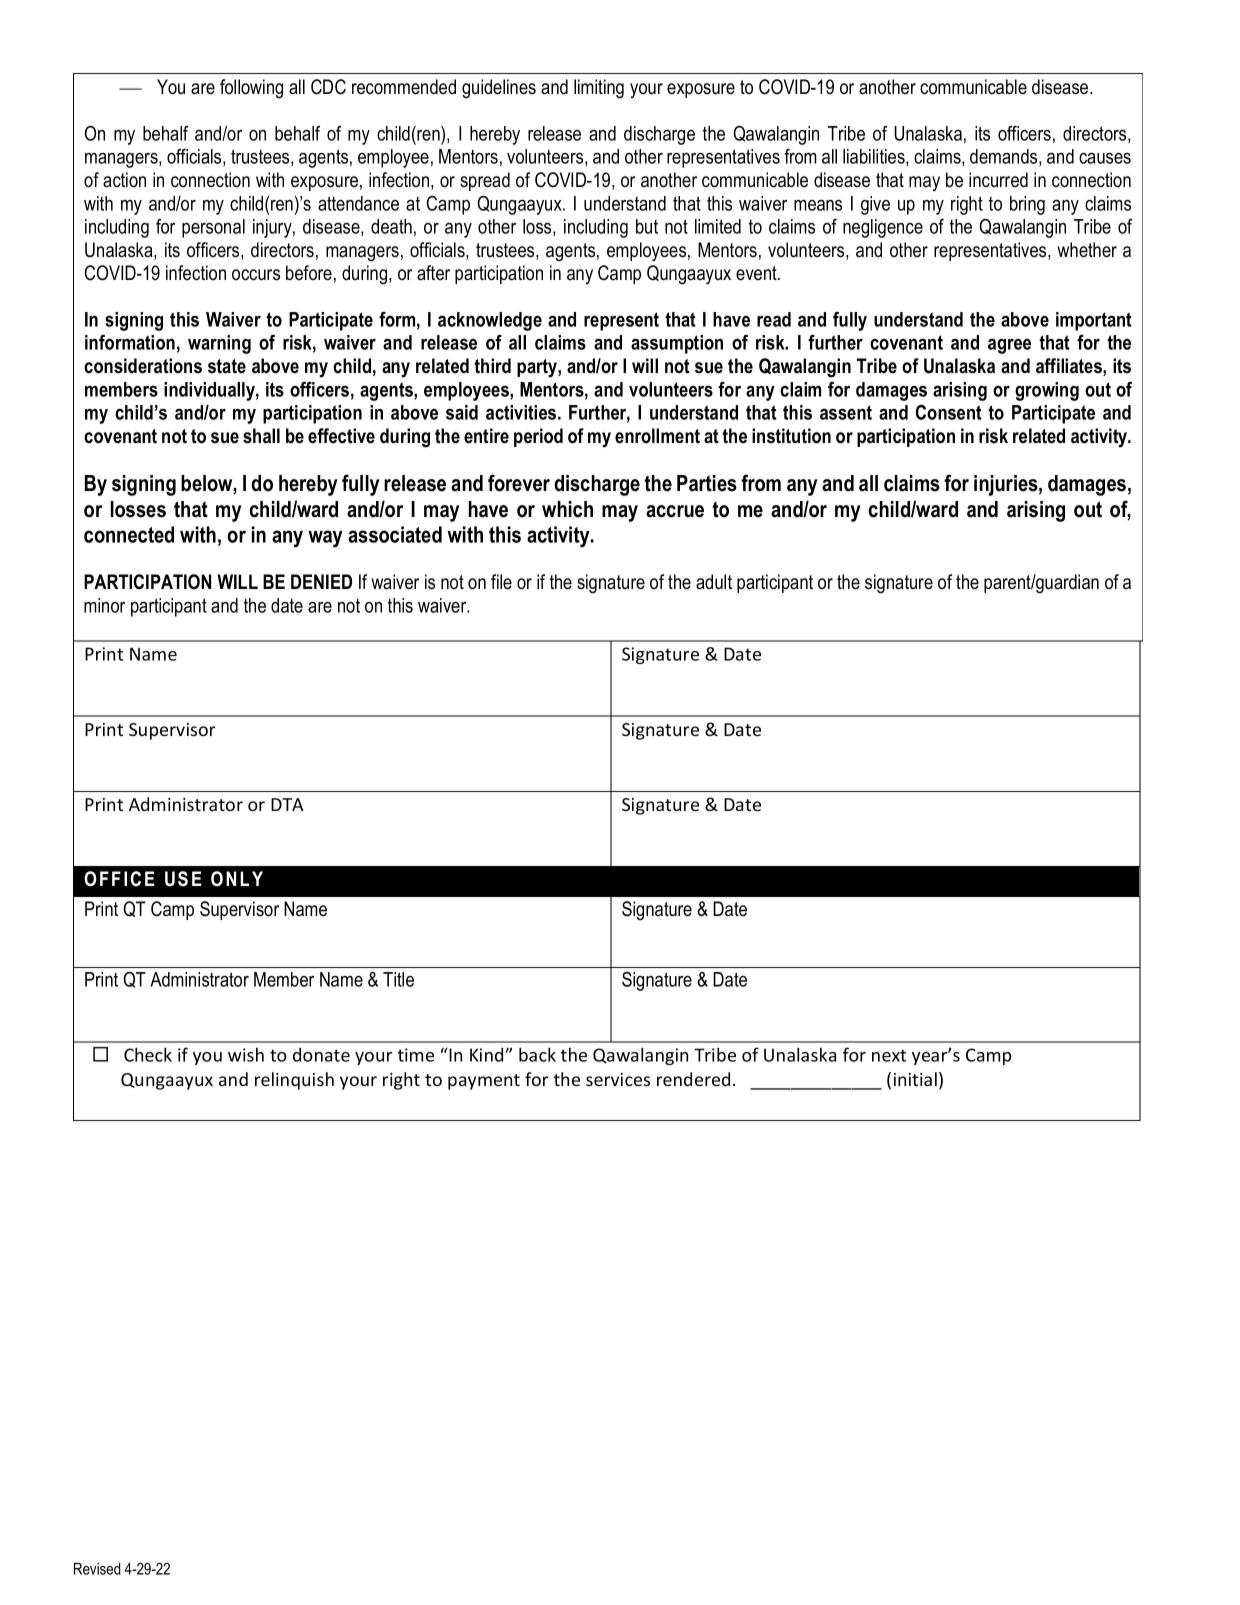 Image resolution: width=1240 pixels, height=1605 pixels. I want to click on Revised, so click(97, 1569).
